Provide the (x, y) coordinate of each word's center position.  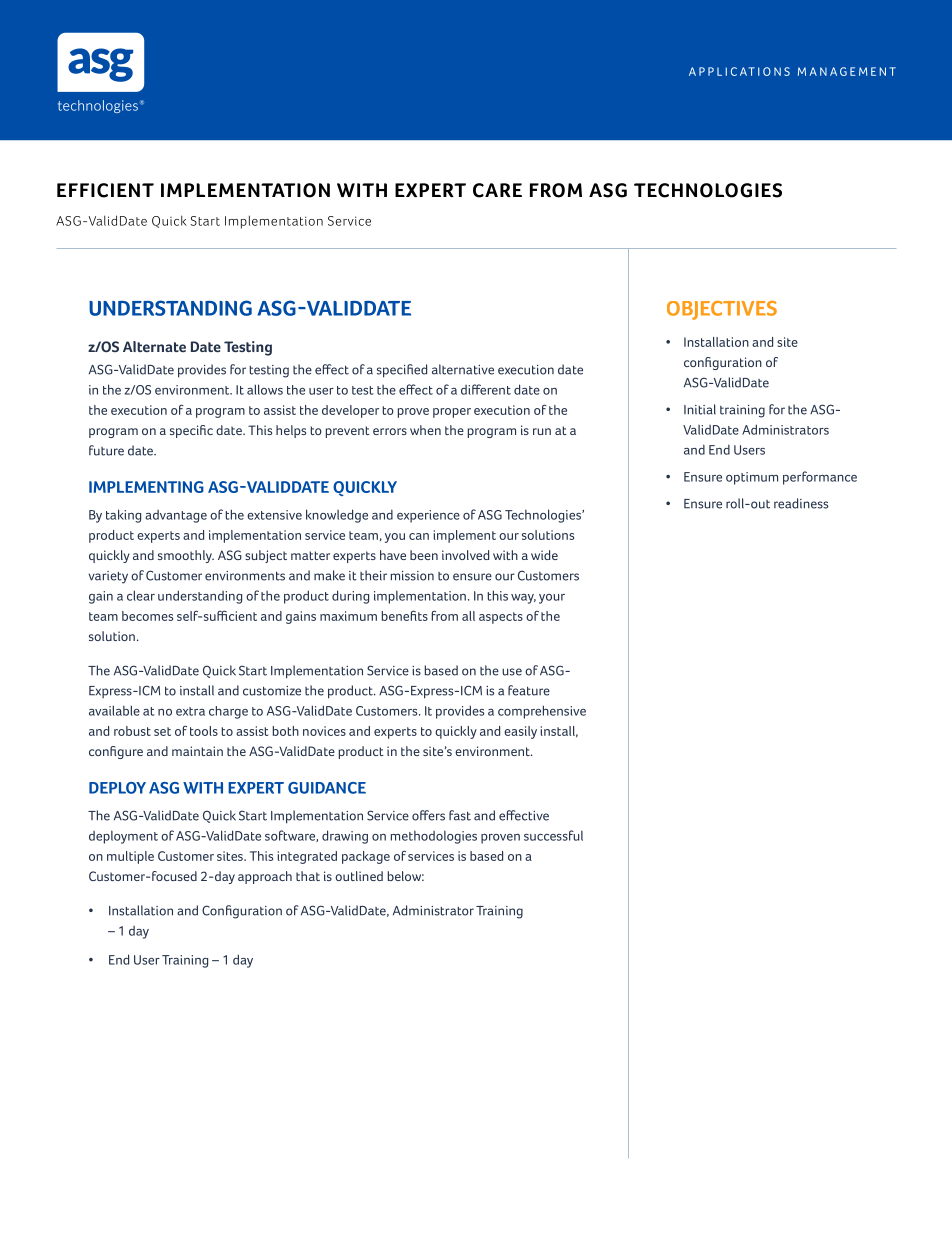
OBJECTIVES (722, 310)
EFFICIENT (105, 190)
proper (452, 413)
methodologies (434, 837)
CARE (497, 190)
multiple (130, 857)
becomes (147, 616)
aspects (501, 618)
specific (191, 431)
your (552, 599)
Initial (700, 409)
